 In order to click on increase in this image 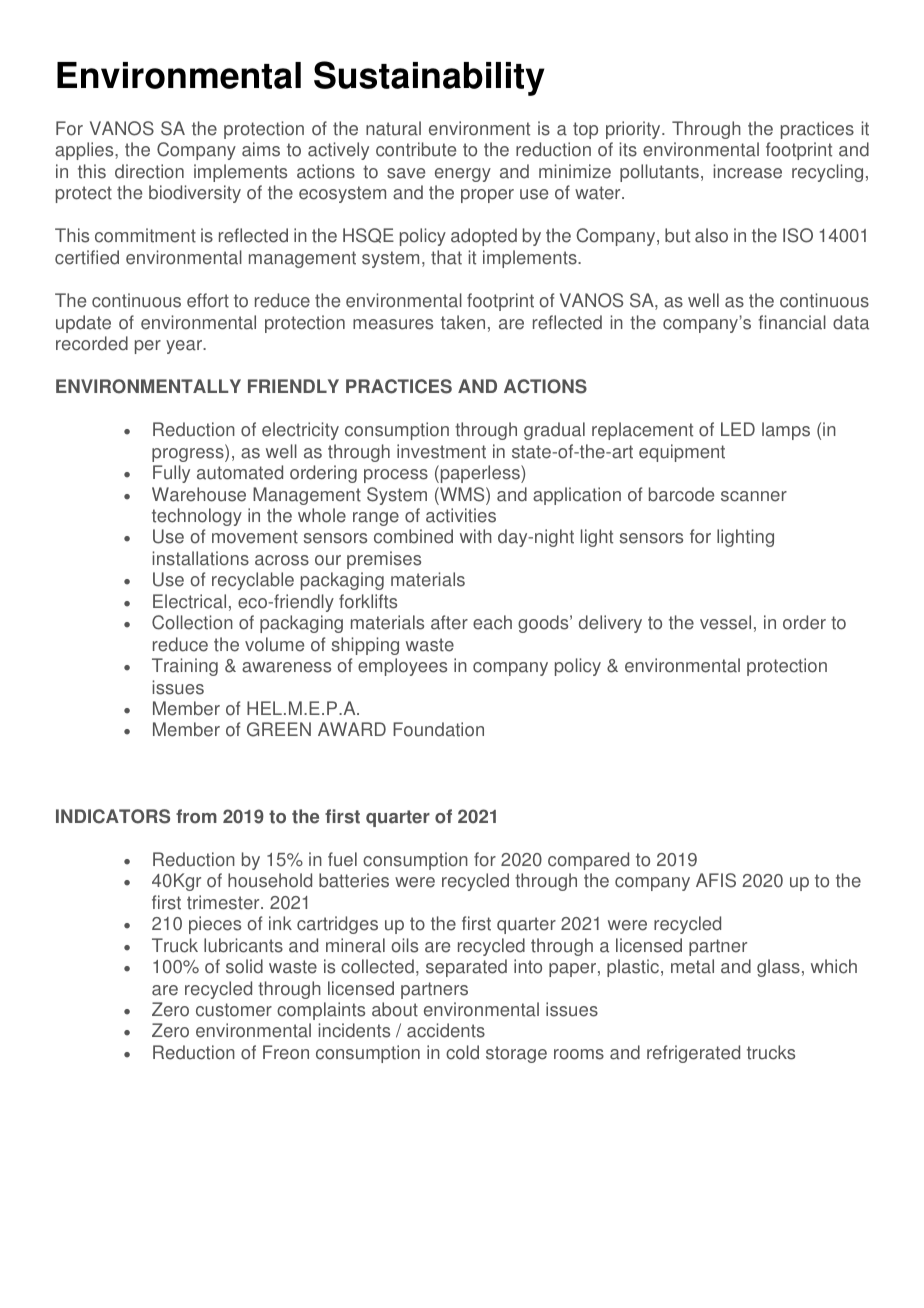, I will do `click(748, 171)`.
